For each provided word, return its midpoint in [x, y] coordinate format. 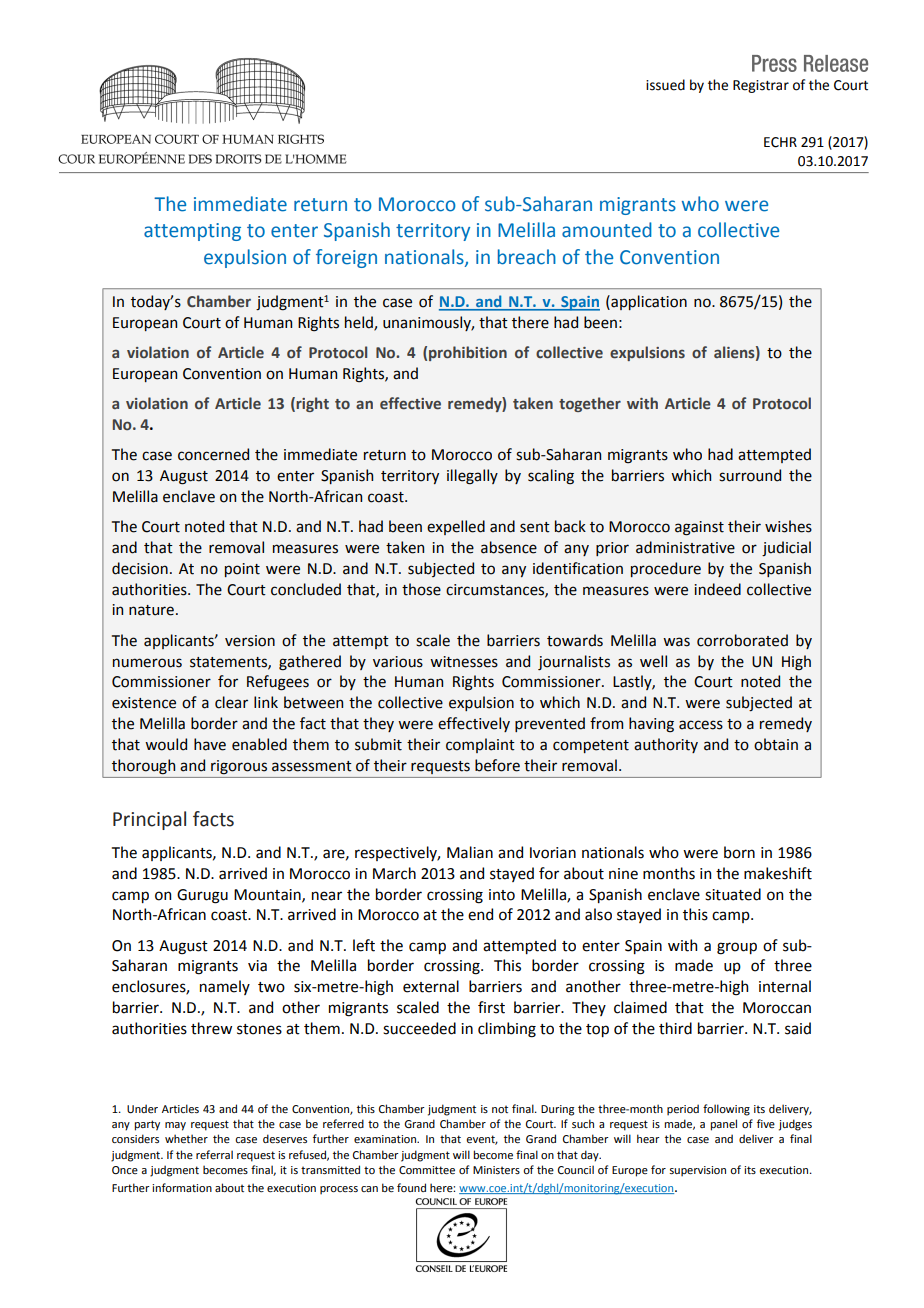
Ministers [496, 1170]
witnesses [464, 662]
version [250, 641]
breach [527, 257]
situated [733, 894]
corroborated [742, 640]
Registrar [761, 86]
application [648, 302]
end [480, 914]
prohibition [468, 353]
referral [214, 1154]
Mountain [268, 895]
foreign [346, 258]
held [360, 323]
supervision [697, 1171]
